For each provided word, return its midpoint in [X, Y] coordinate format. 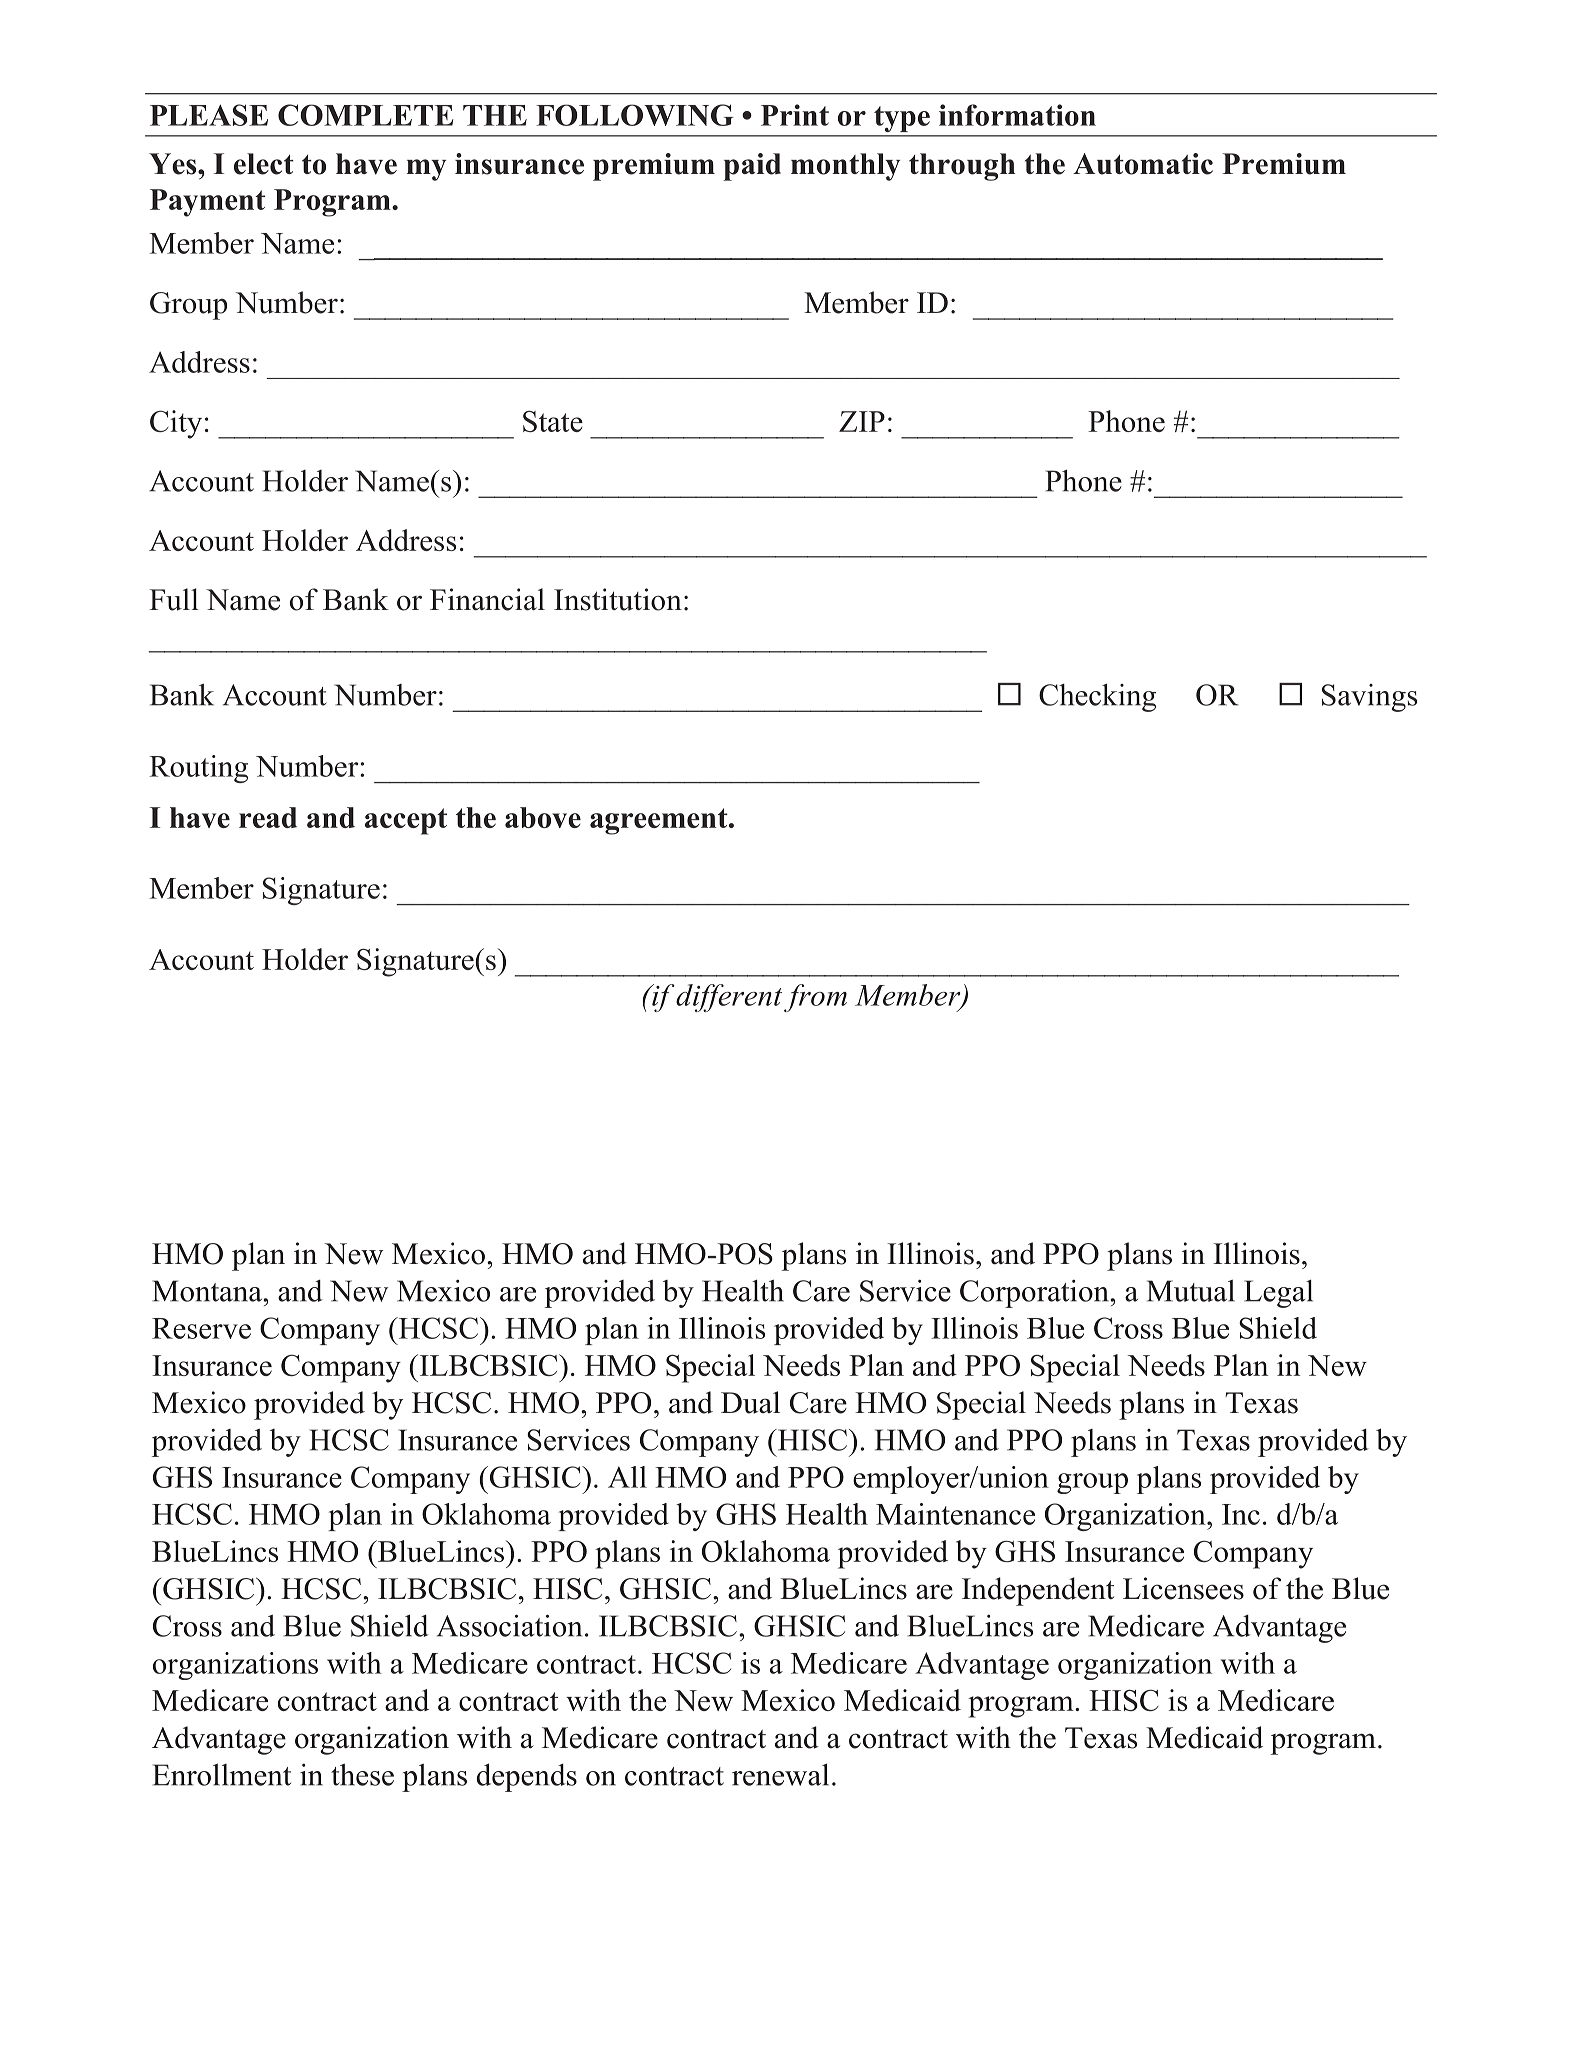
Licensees [1183, 1588]
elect [264, 164]
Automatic [1143, 164]
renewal [780, 1774]
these [362, 1774]
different [728, 998]
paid [752, 167]
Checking [1097, 697]
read [268, 817]
